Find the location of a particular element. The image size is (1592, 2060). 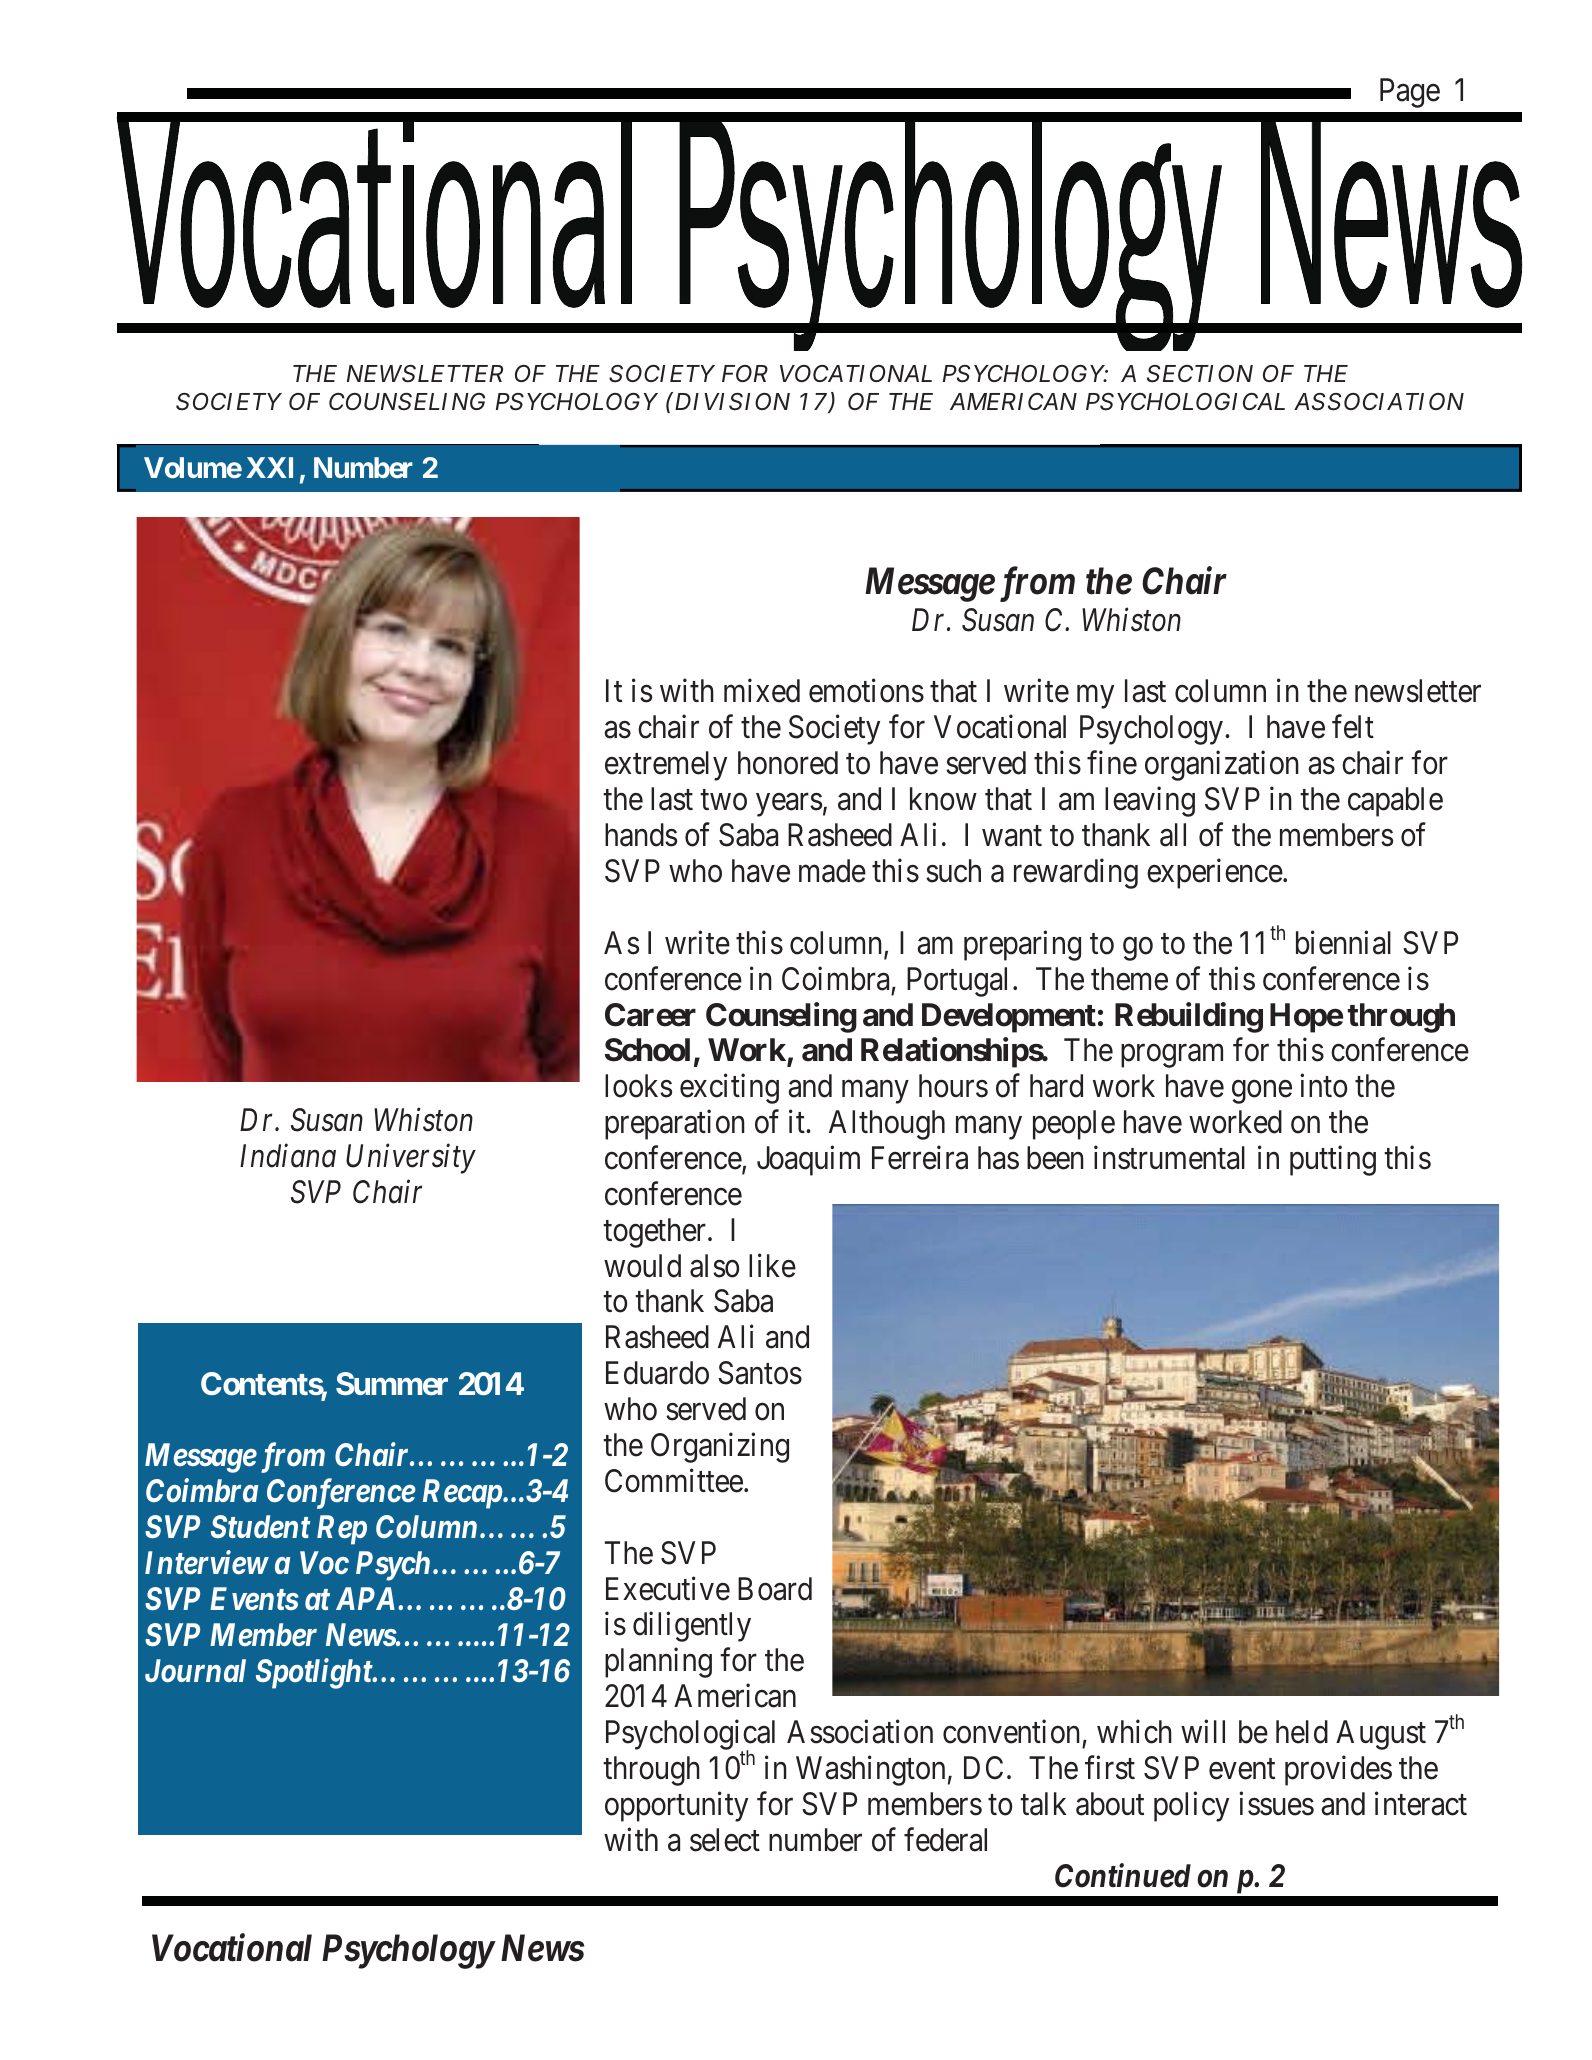

putting is located at coordinates (1333, 1161).
